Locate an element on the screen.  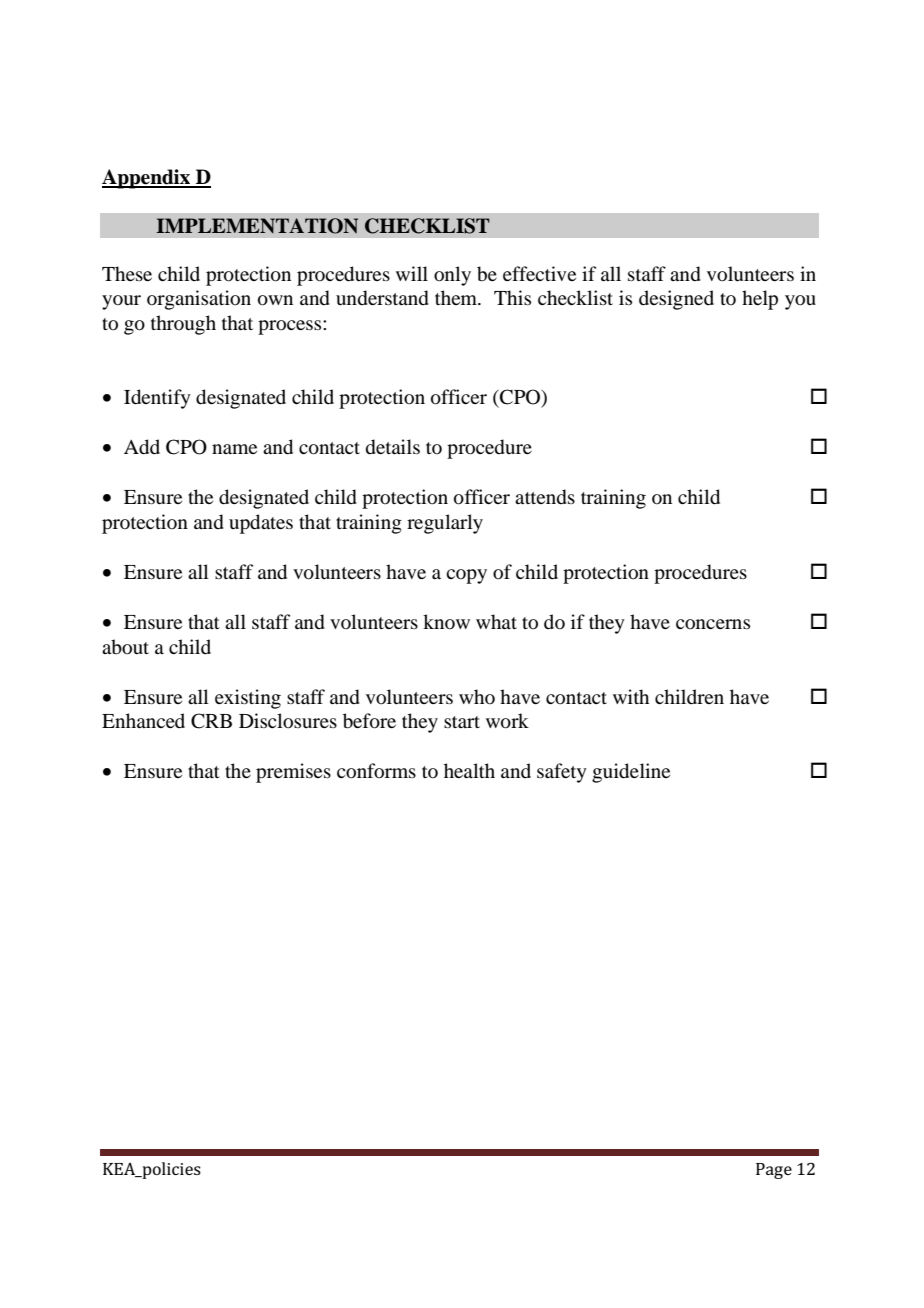
safety is located at coordinates (562, 773).
